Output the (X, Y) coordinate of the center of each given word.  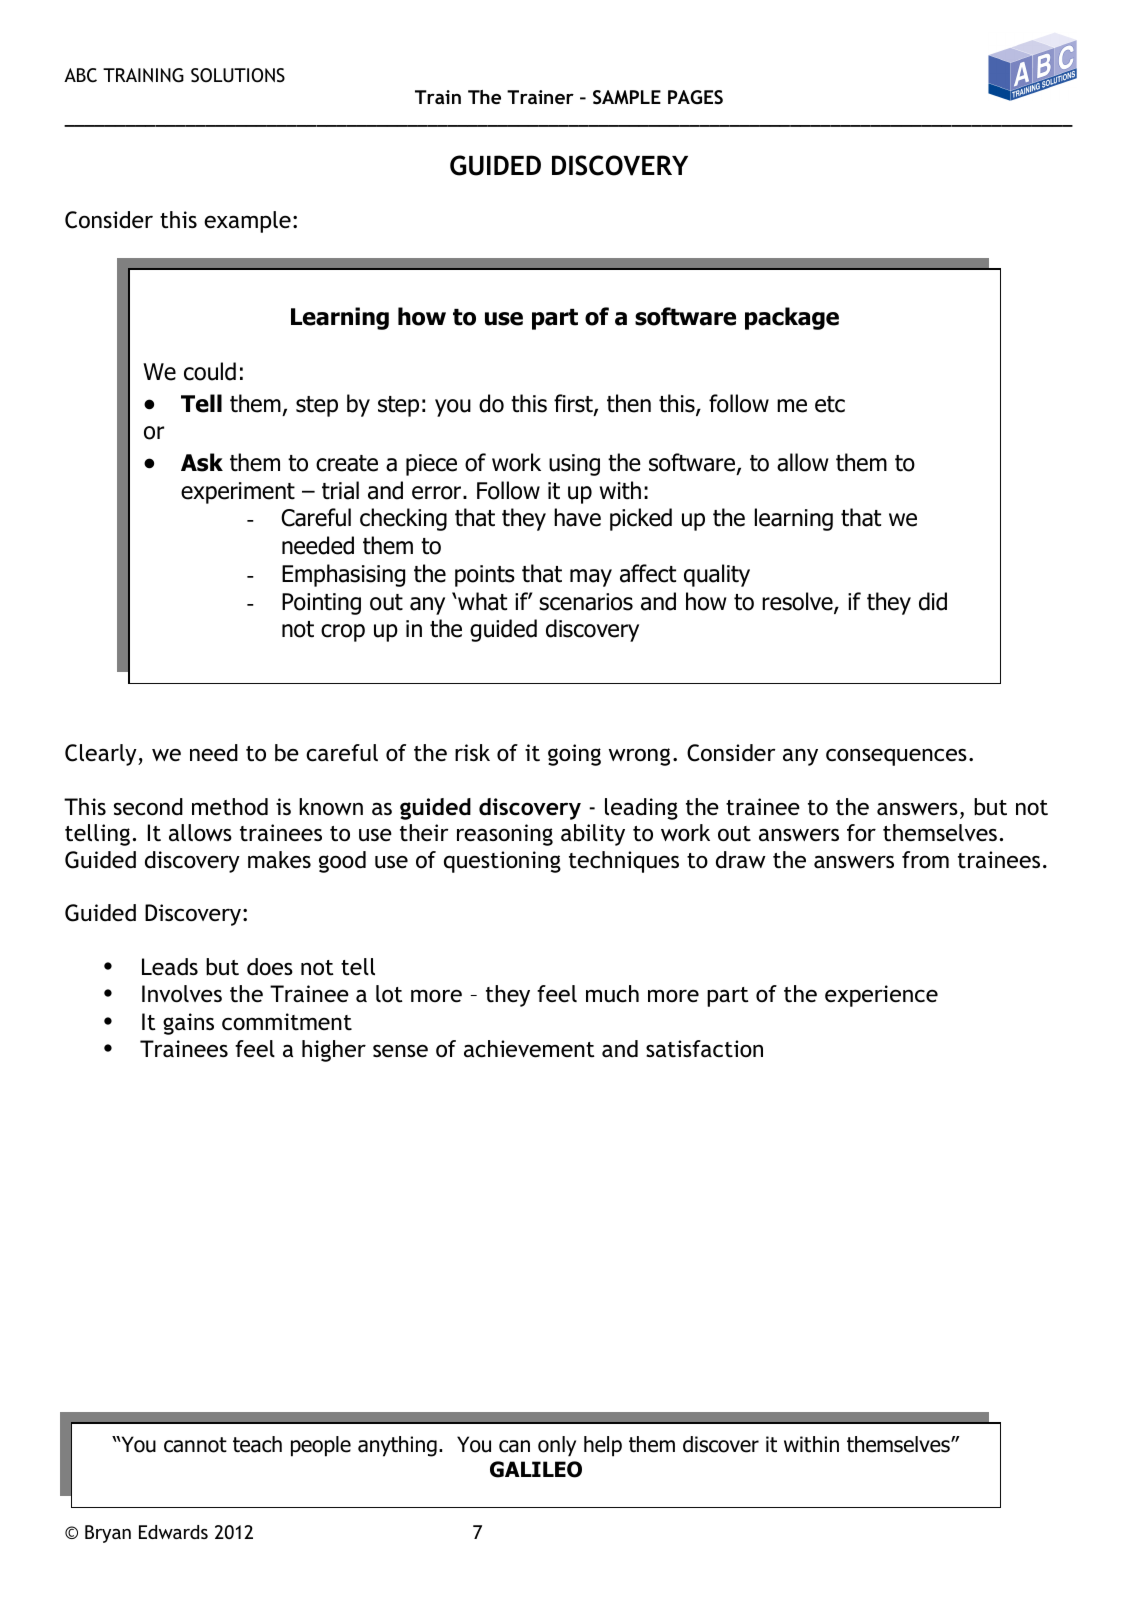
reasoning (505, 835)
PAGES (695, 97)
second (148, 807)
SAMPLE (627, 97)
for (861, 832)
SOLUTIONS (238, 75)
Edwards (173, 1532)
